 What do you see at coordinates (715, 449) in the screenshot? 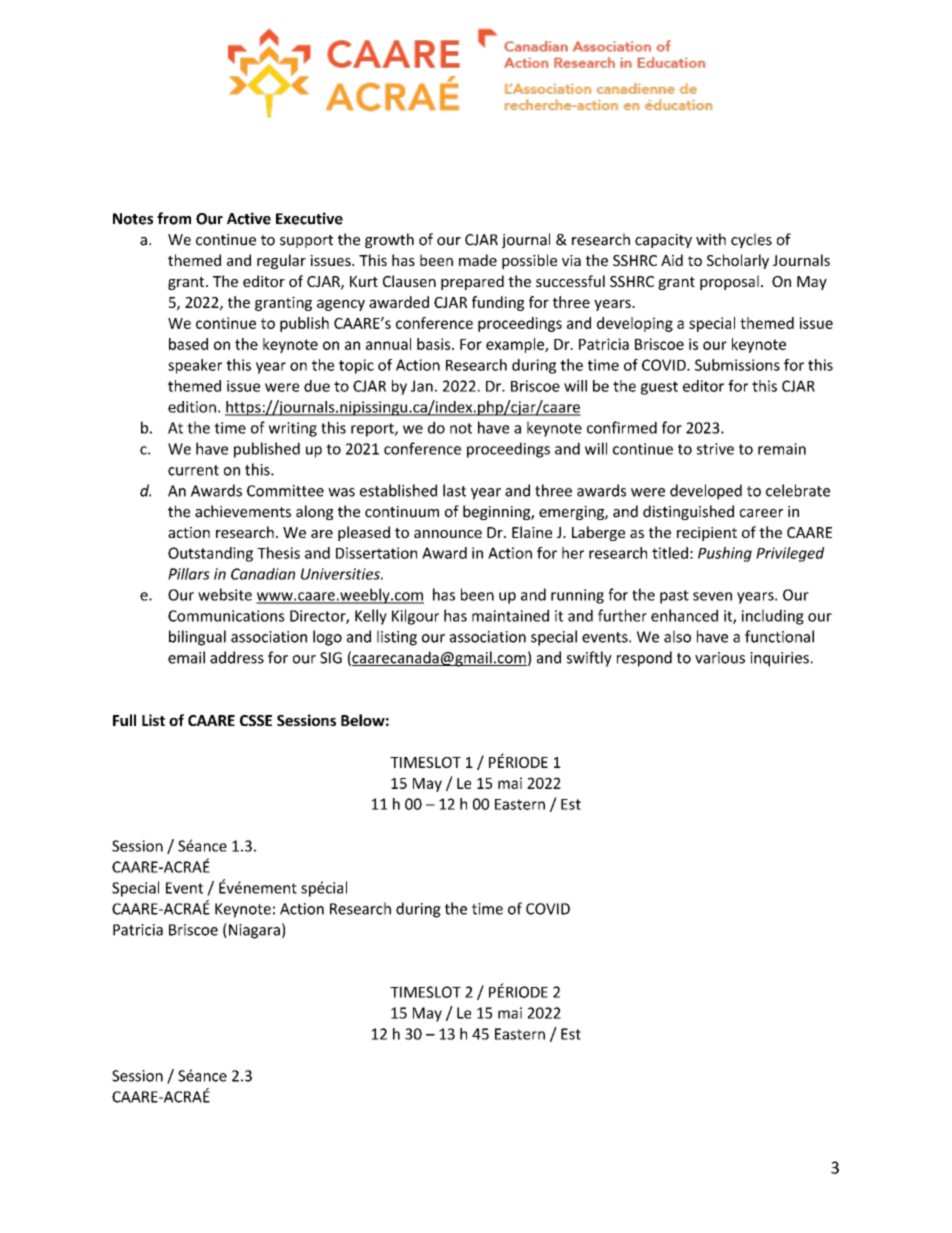
I see `strive` at bounding box center [715, 449].
